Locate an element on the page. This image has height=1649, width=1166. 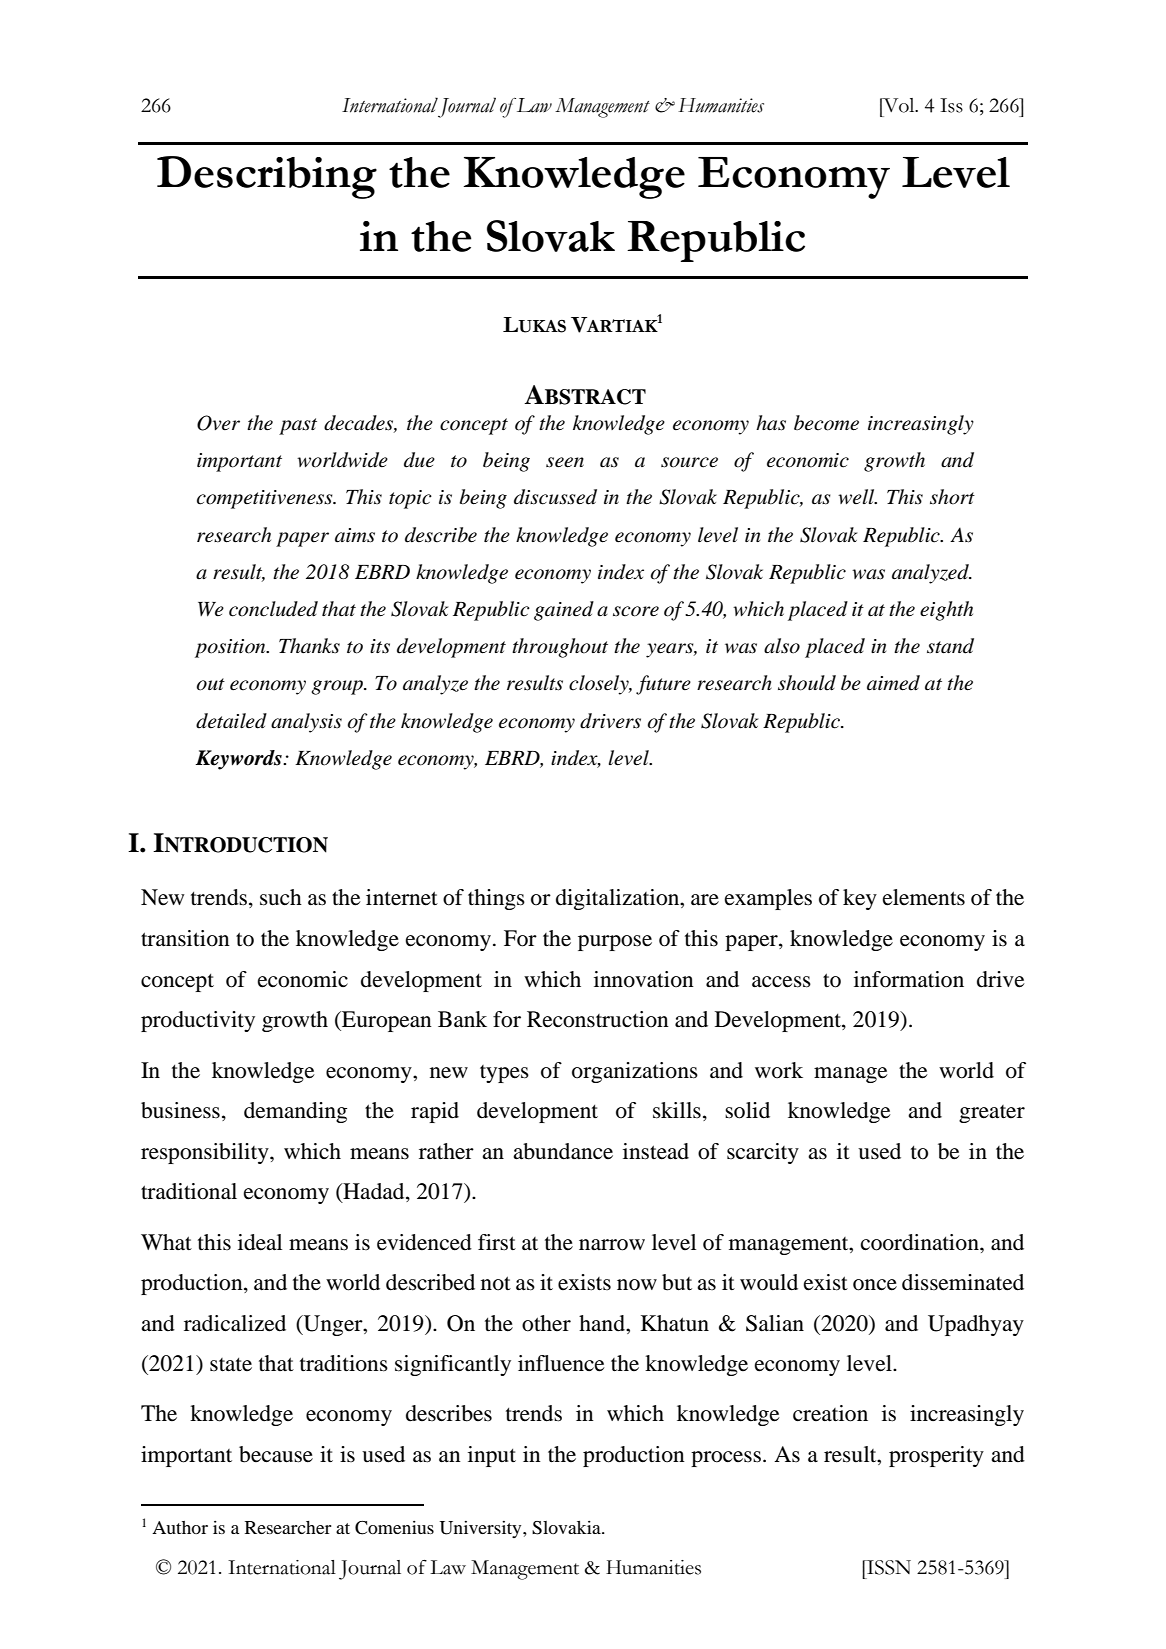
ISSN is located at coordinates (888, 1567).
